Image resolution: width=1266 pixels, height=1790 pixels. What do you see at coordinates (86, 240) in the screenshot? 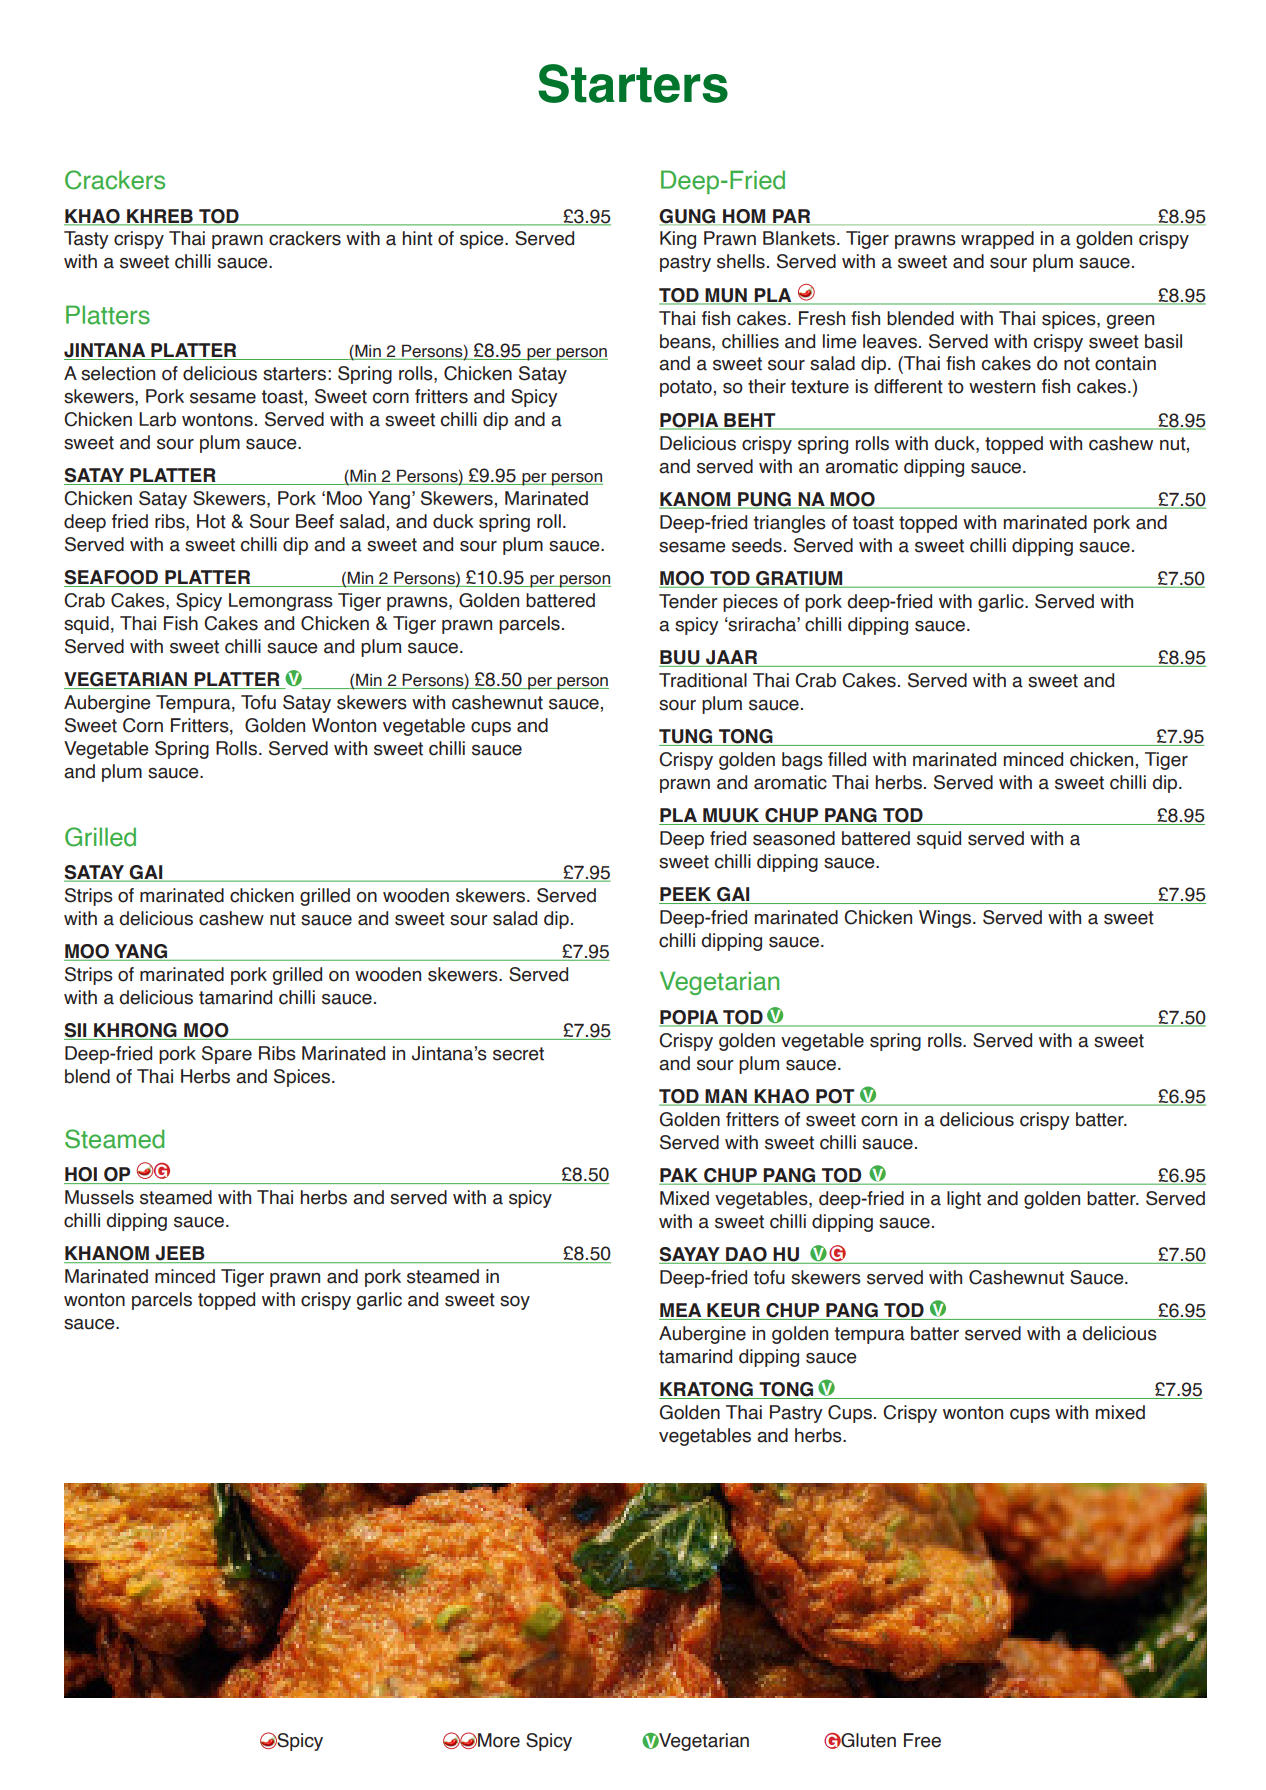
I see `Tasty` at bounding box center [86, 240].
